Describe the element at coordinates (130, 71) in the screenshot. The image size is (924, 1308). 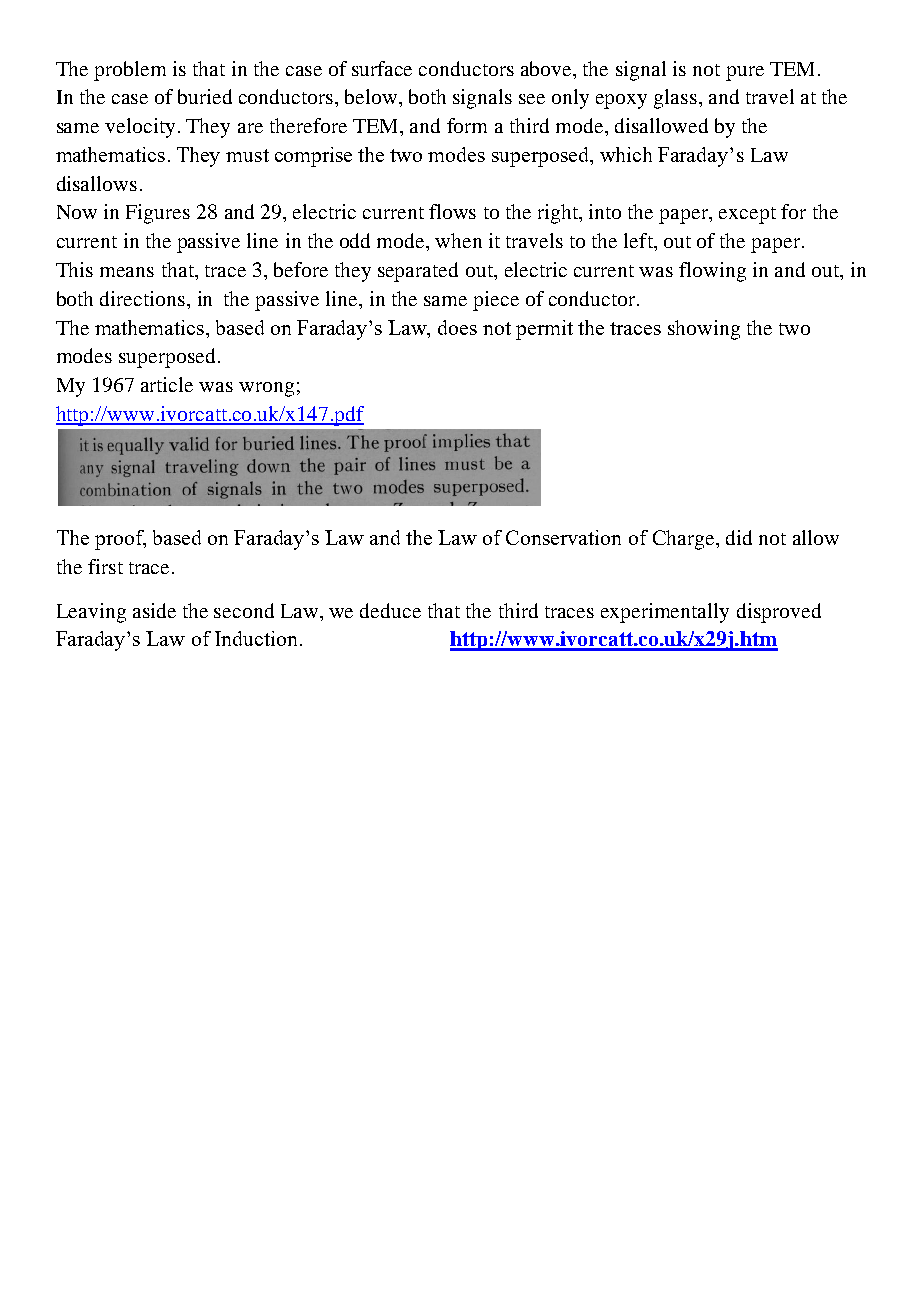
I see `problem` at that location.
